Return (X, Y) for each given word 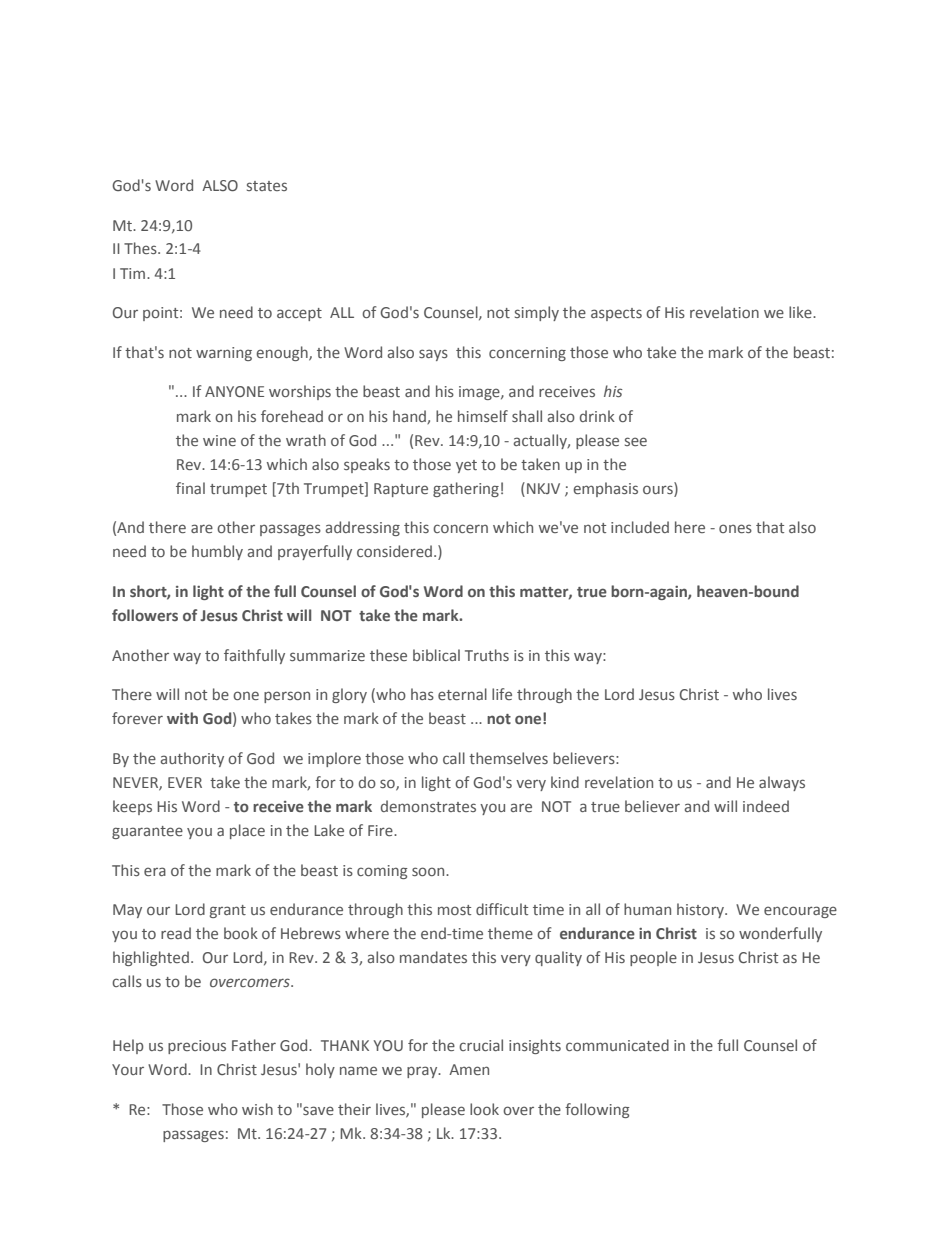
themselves (508, 758)
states (267, 186)
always (782, 783)
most (454, 910)
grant (228, 911)
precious (197, 1047)
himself (483, 416)
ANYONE (234, 391)
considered (396, 551)
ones (735, 528)
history (701, 910)
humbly (217, 552)
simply (537, 313)
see (636, 441)
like (801, 312)
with (182, 718)
